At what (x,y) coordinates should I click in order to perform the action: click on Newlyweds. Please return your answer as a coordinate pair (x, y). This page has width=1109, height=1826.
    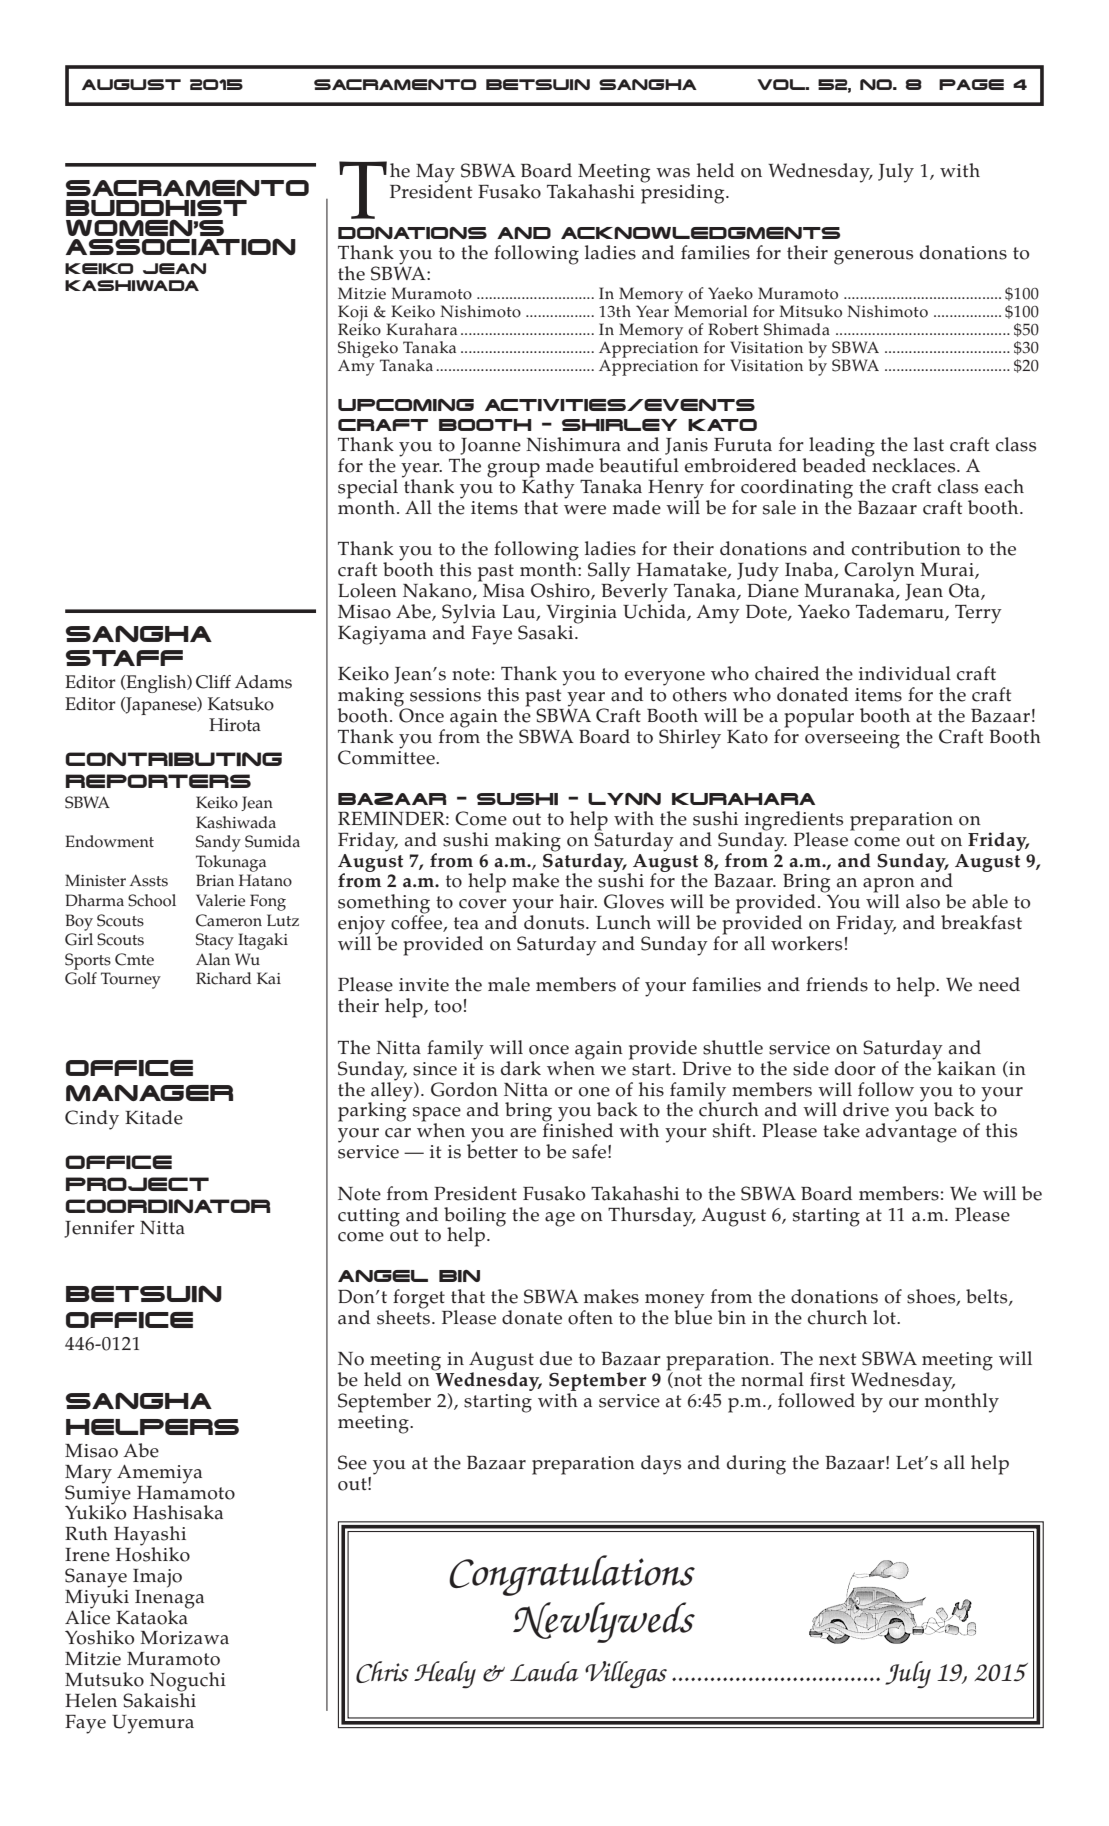
    Looking at the image, I should click on (604, 1622).
